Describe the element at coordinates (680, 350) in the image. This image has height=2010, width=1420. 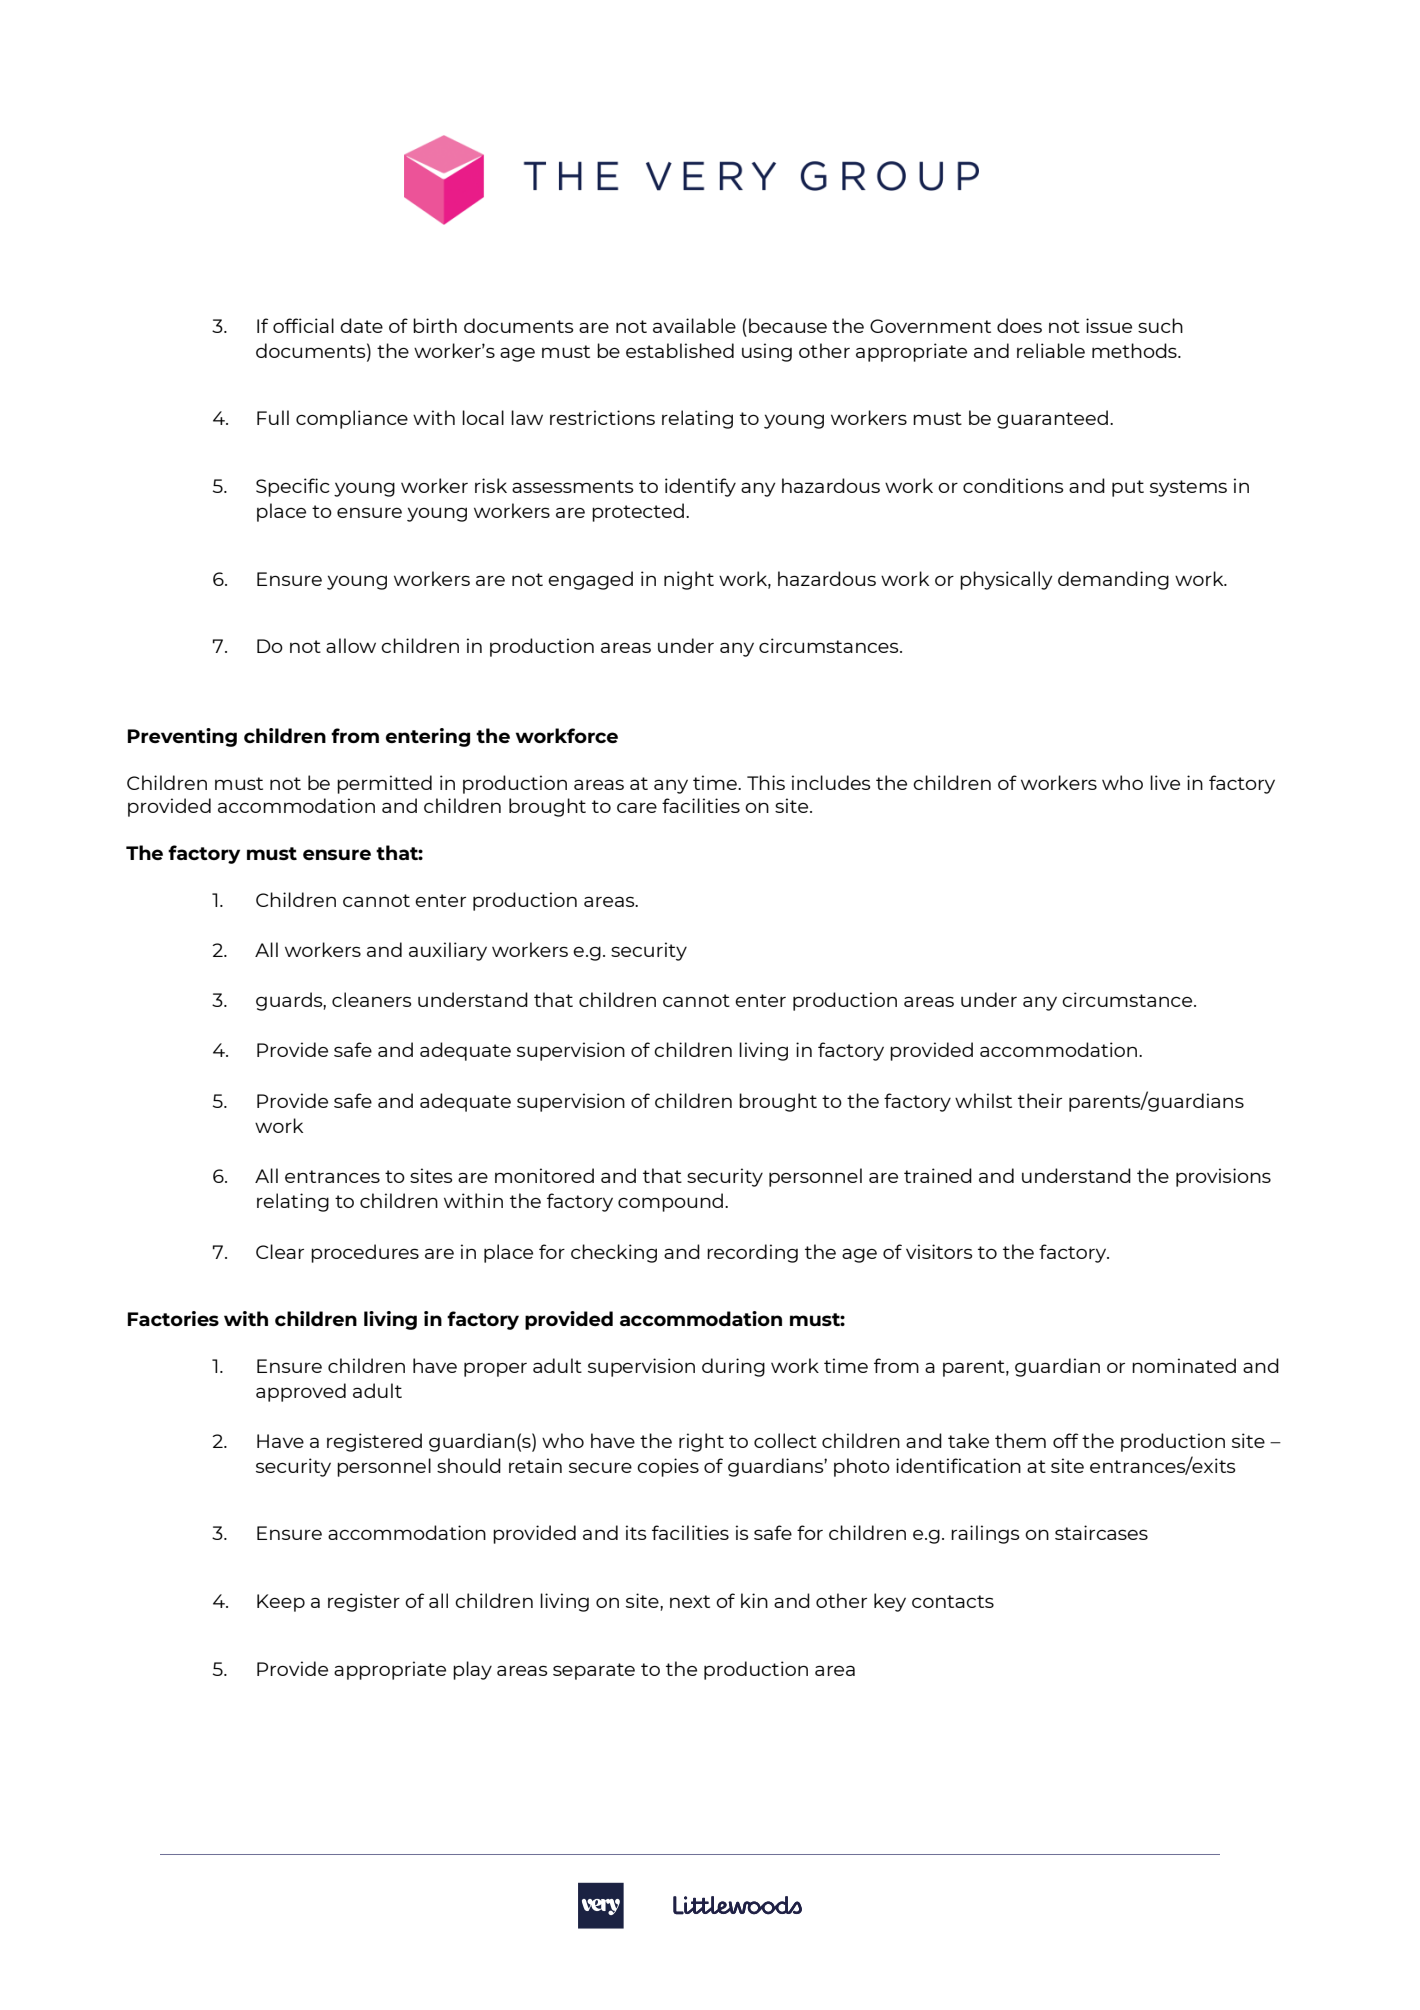
I see `established` at that location.
